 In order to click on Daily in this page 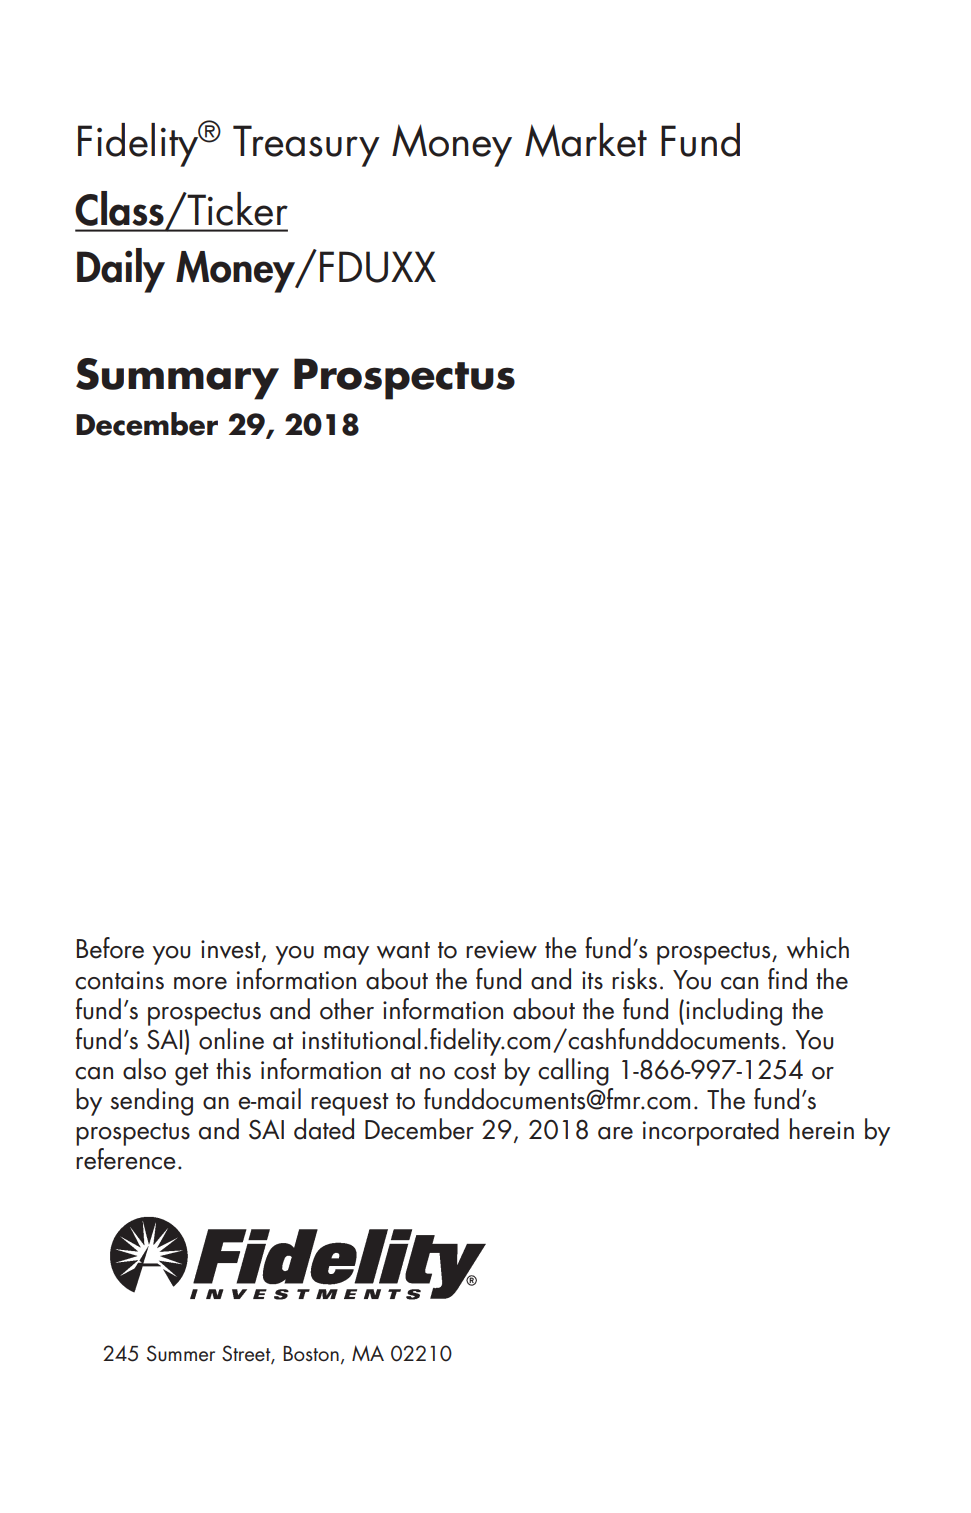, I will do `click(121, 270)`.
